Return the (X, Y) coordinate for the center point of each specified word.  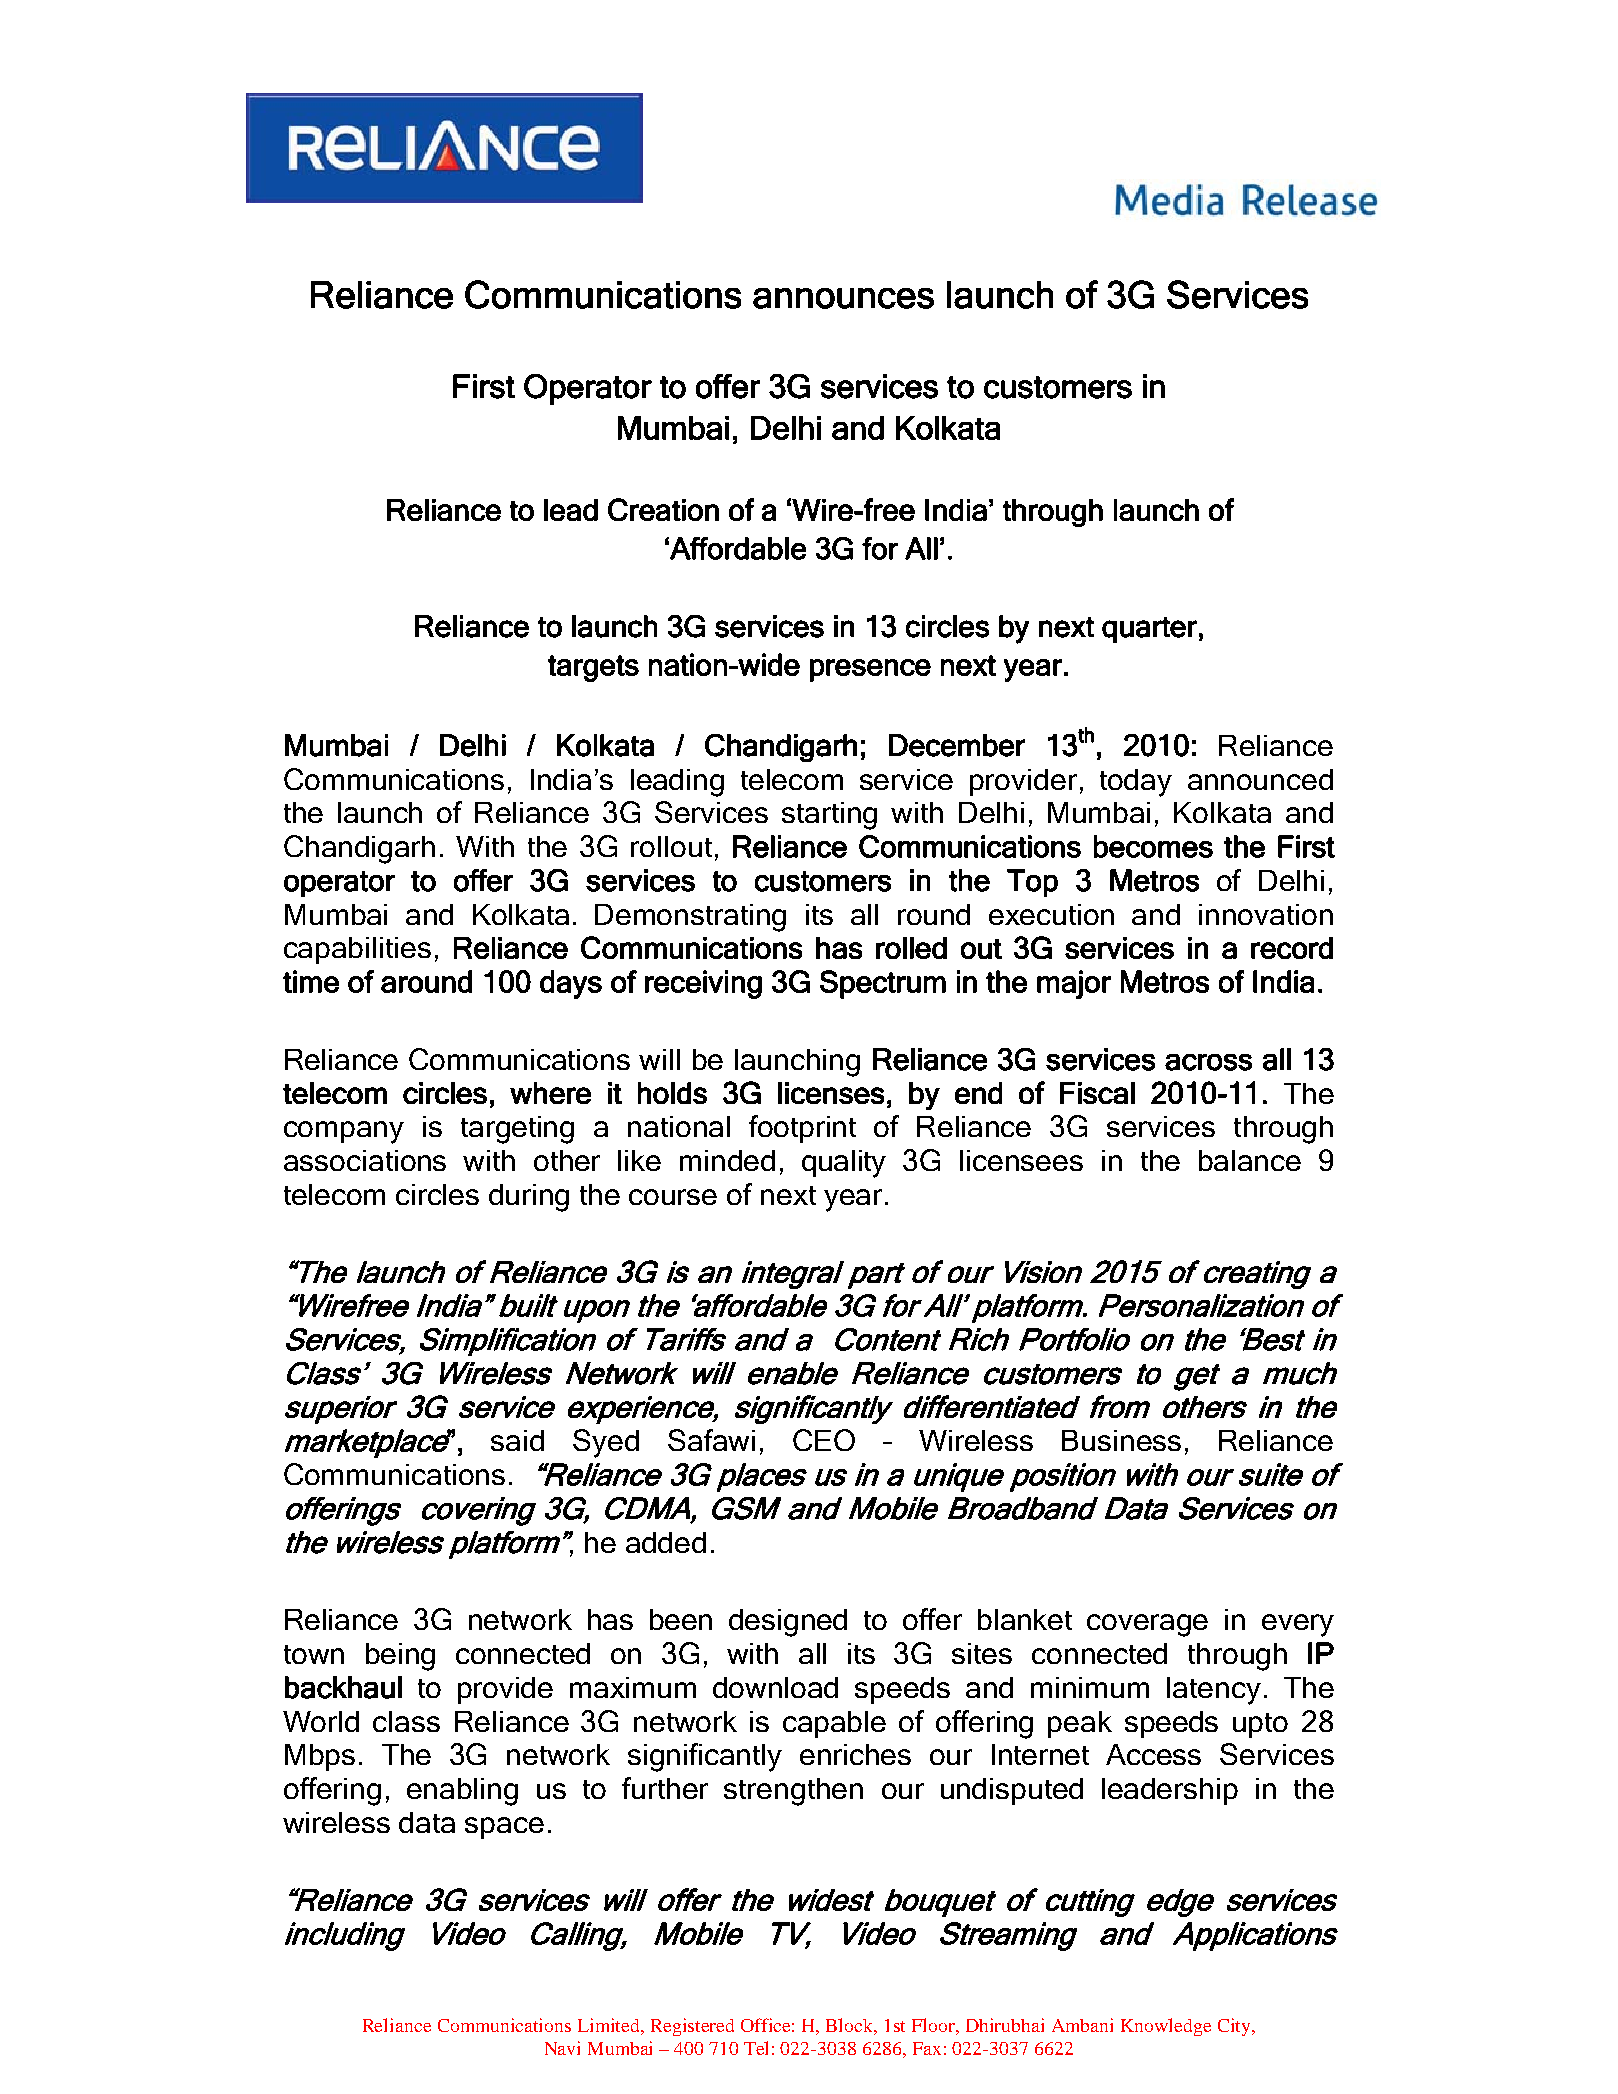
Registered (692, 2027)
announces (843, 298)
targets (593, 668)
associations (365, 1160)
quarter (1149, 630)
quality (844, 1164)
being (400, 1657)
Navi (562, 2048)
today (1136, 783)
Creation (663, 509)
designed (788, 1623)
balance (1250, 1160)
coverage (1147, 1625)
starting (829, 816)
